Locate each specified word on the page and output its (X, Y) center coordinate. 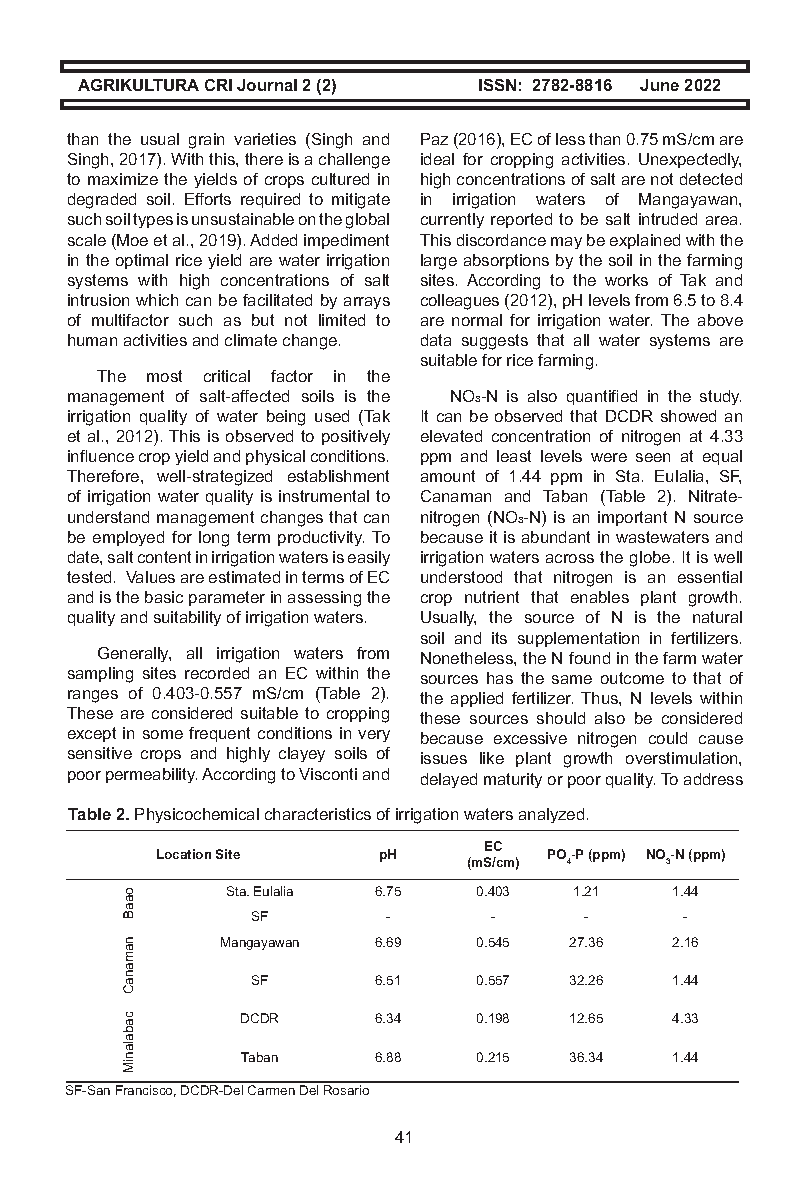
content (164, 557)
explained (645, 241)
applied (477, 699)
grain (206, 141)
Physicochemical (197, 815)
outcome (632, 678)
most (164, 376)
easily (369, 558)
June (659, 85)
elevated (451, 436)
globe (650, 559)
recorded (217, 673)
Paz (434, 139)
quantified (602, 397)
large (439, 262)
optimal (142, 261)
